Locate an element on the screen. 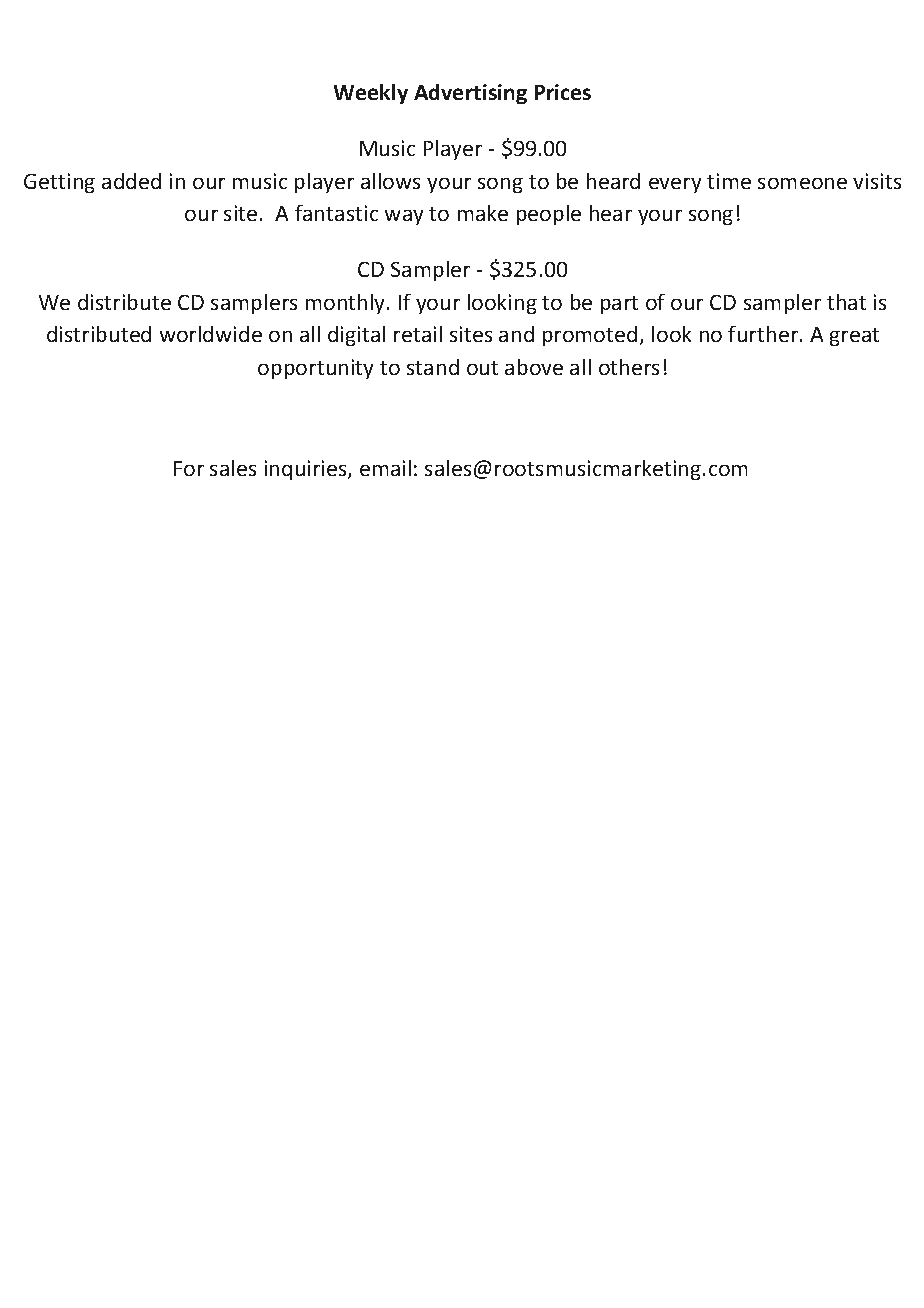 This screenshot has height=1308, width=924. that is located at coordinates (846, 302).
